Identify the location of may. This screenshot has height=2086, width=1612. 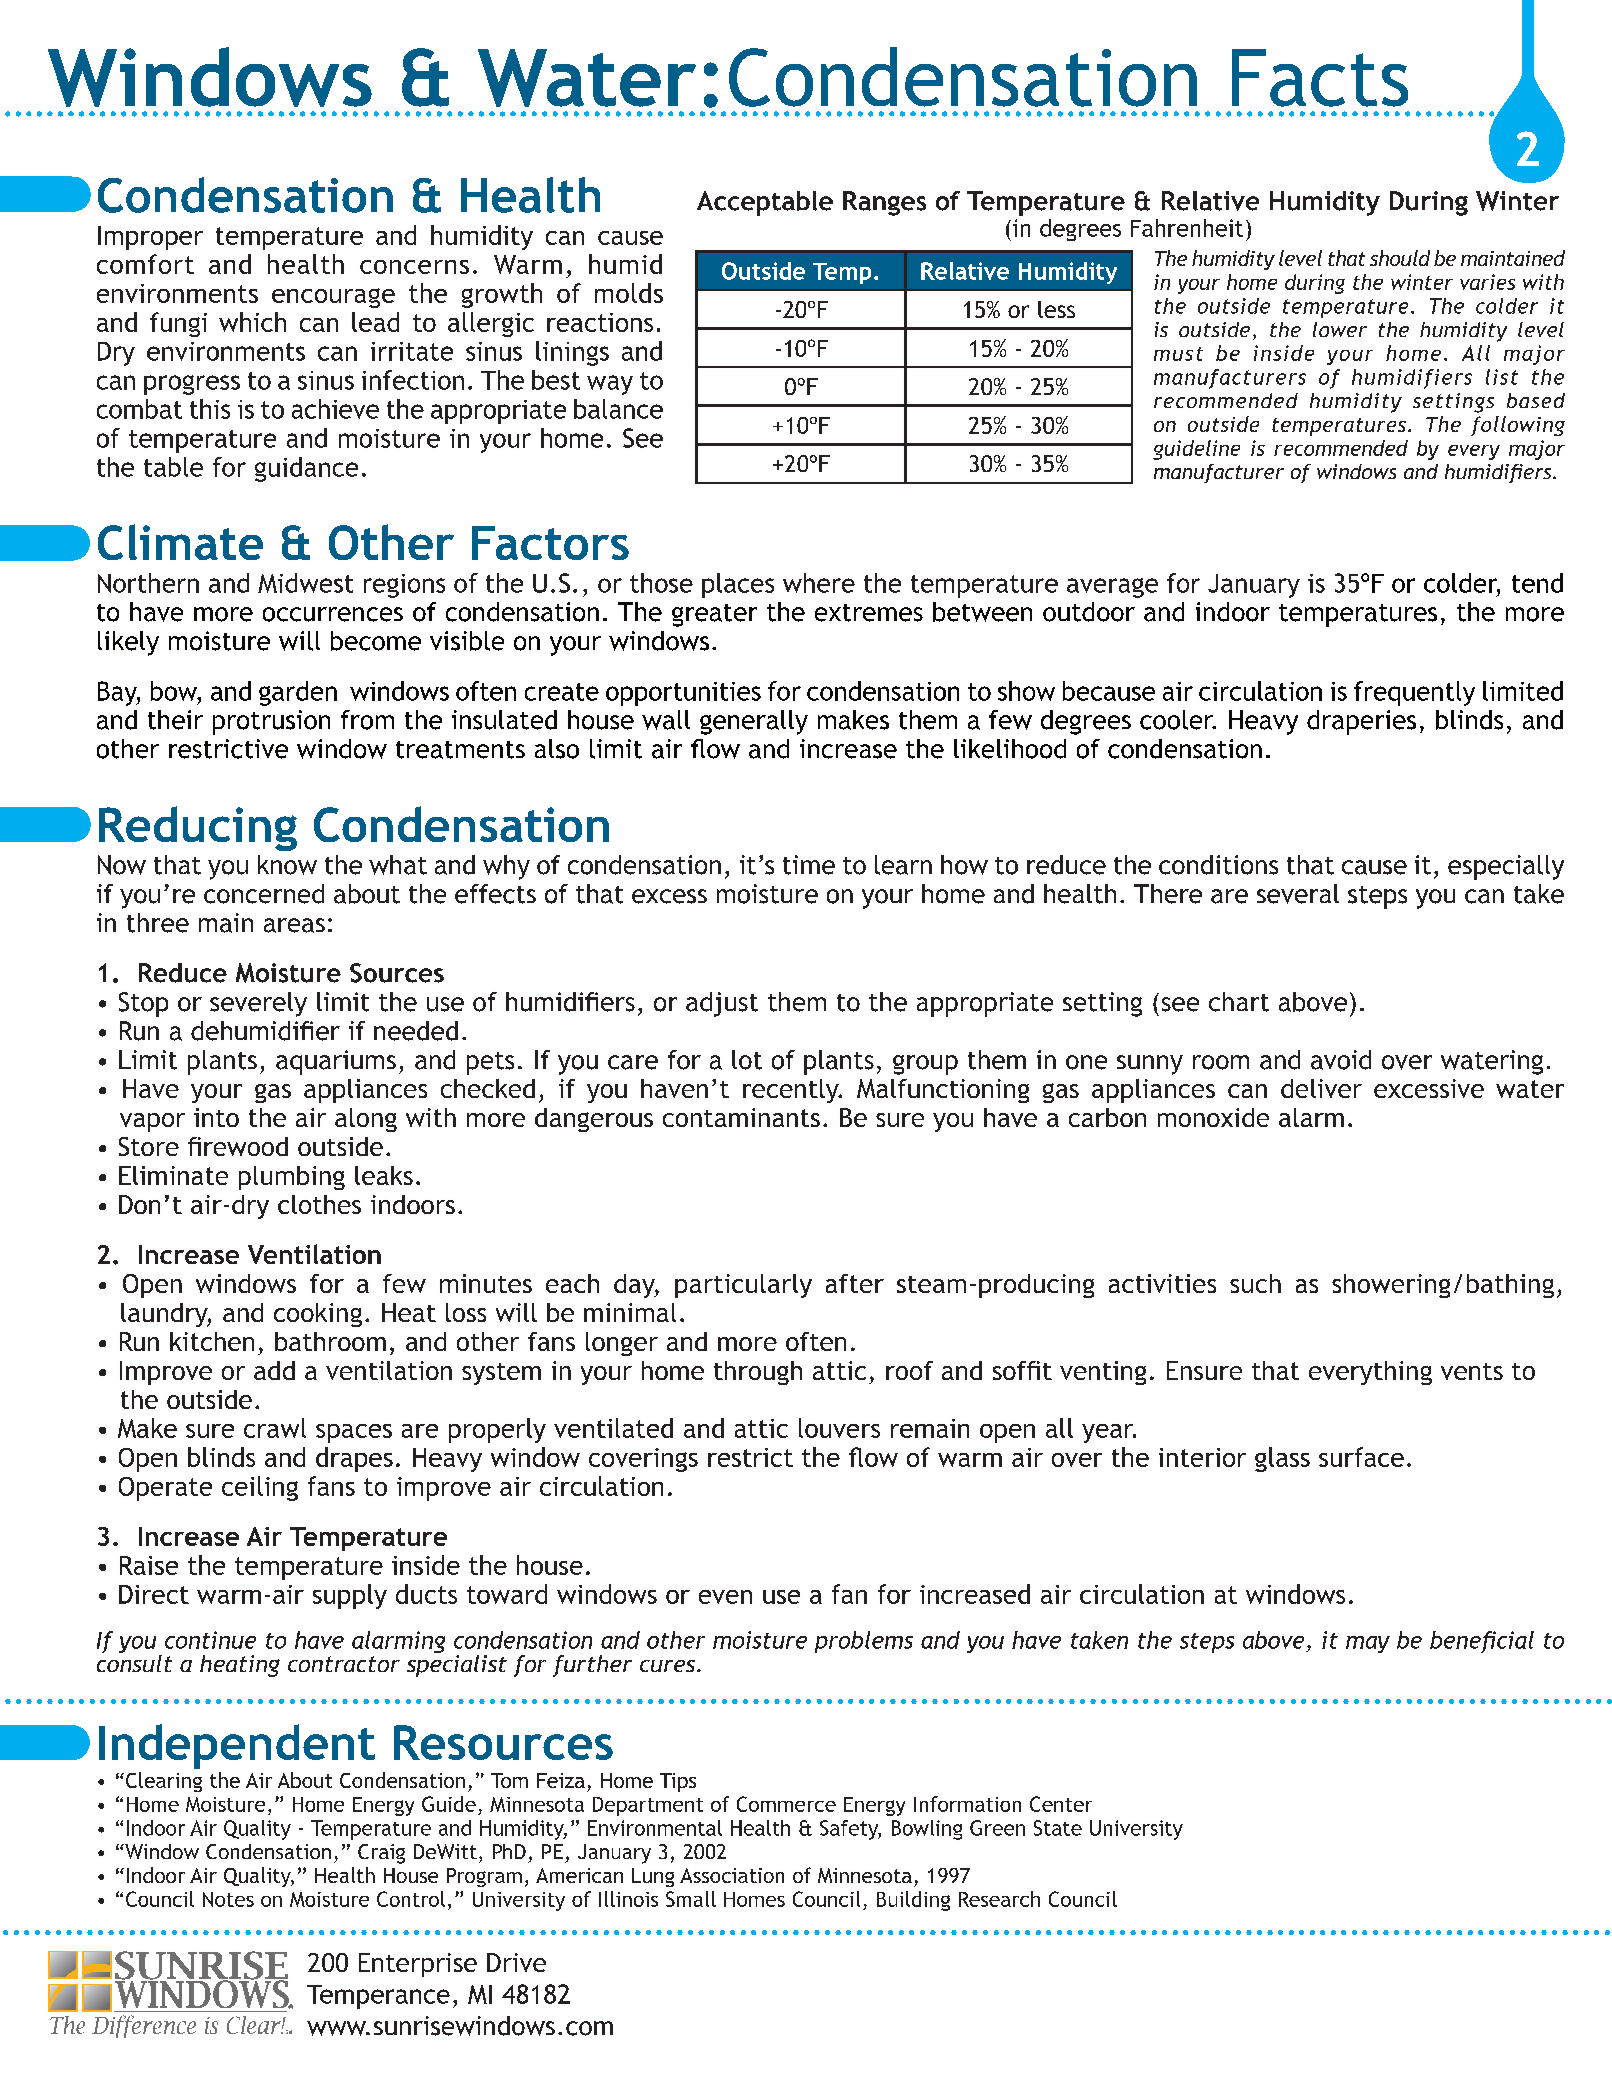
(1368, 1644).
